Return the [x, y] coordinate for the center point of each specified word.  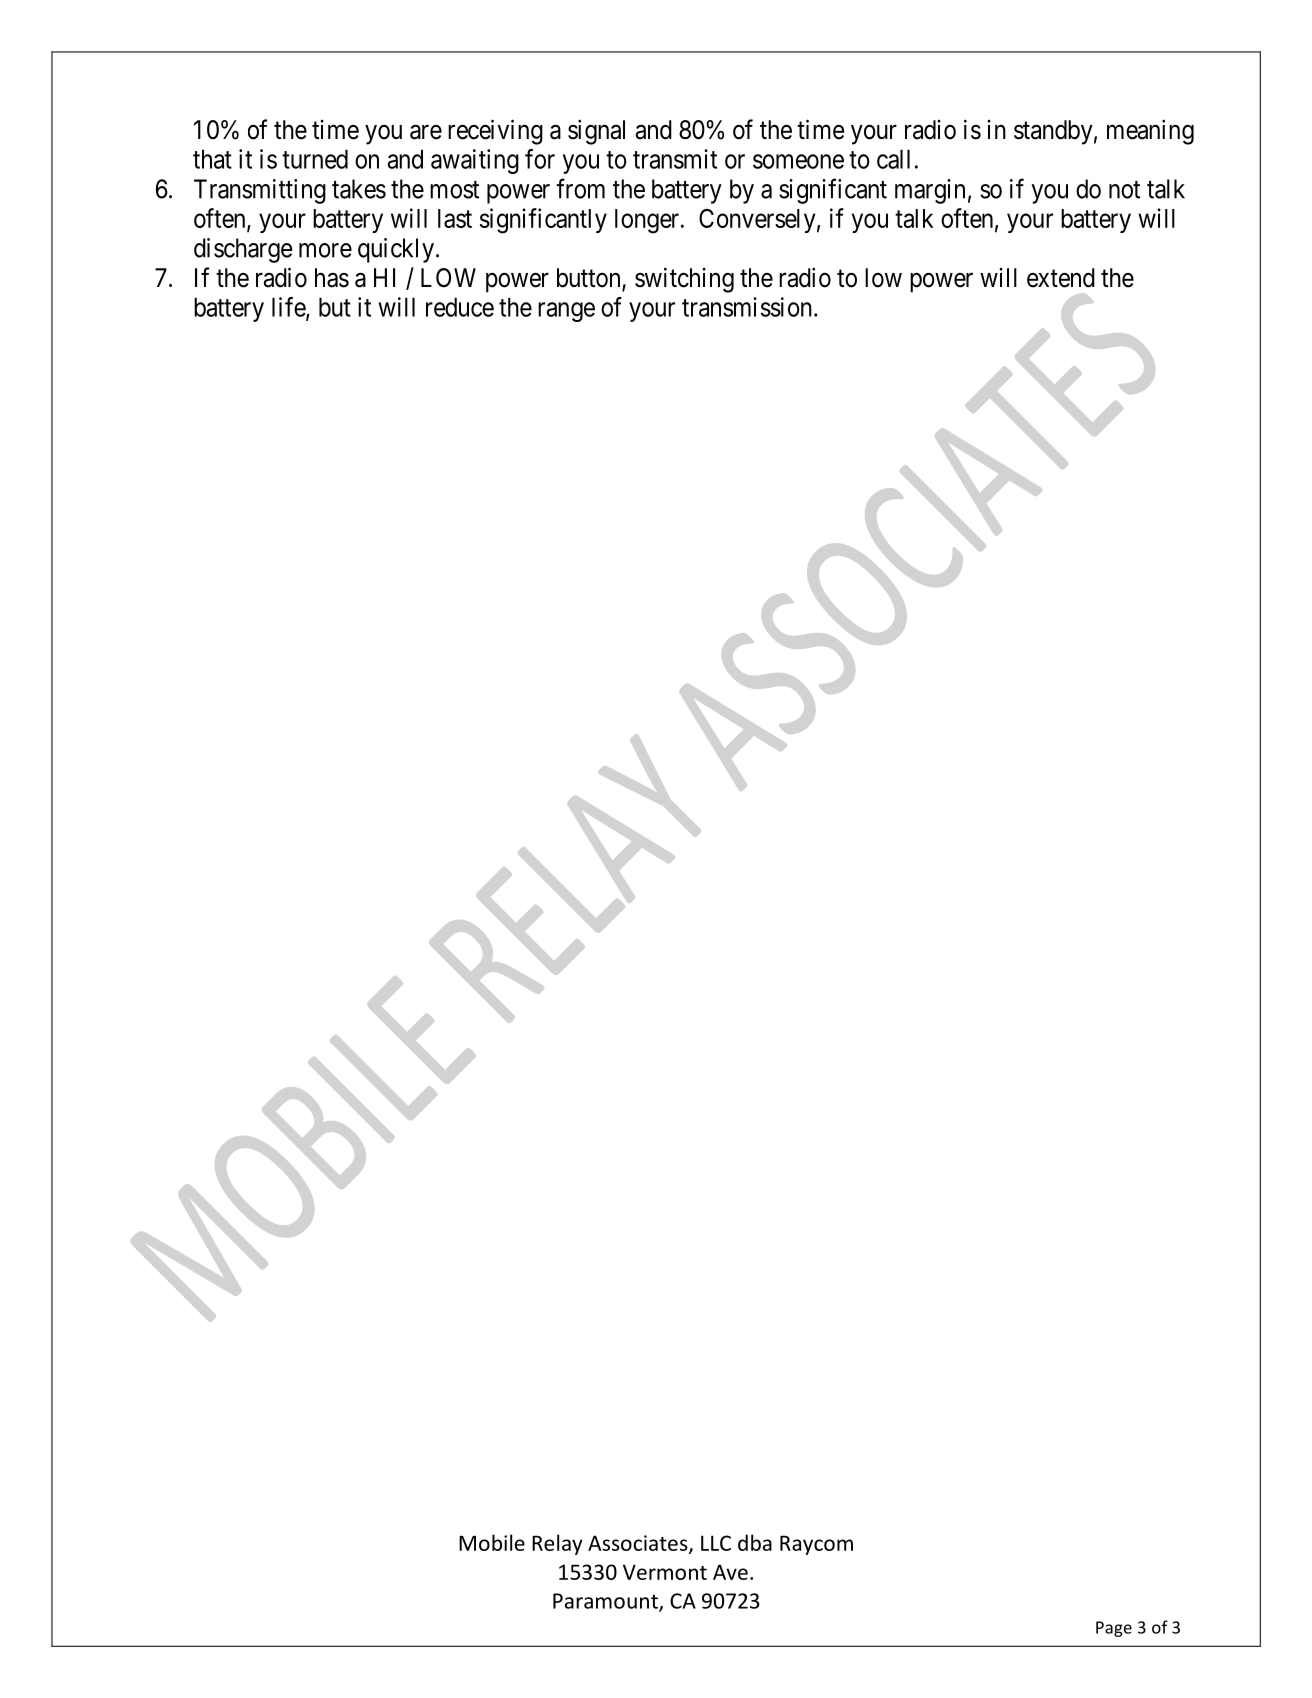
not [1124, 190]
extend [1061, 278]
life [289, 308]
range [566, 312]
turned [315, 159]
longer [648, 221]
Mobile [492, 1542]
